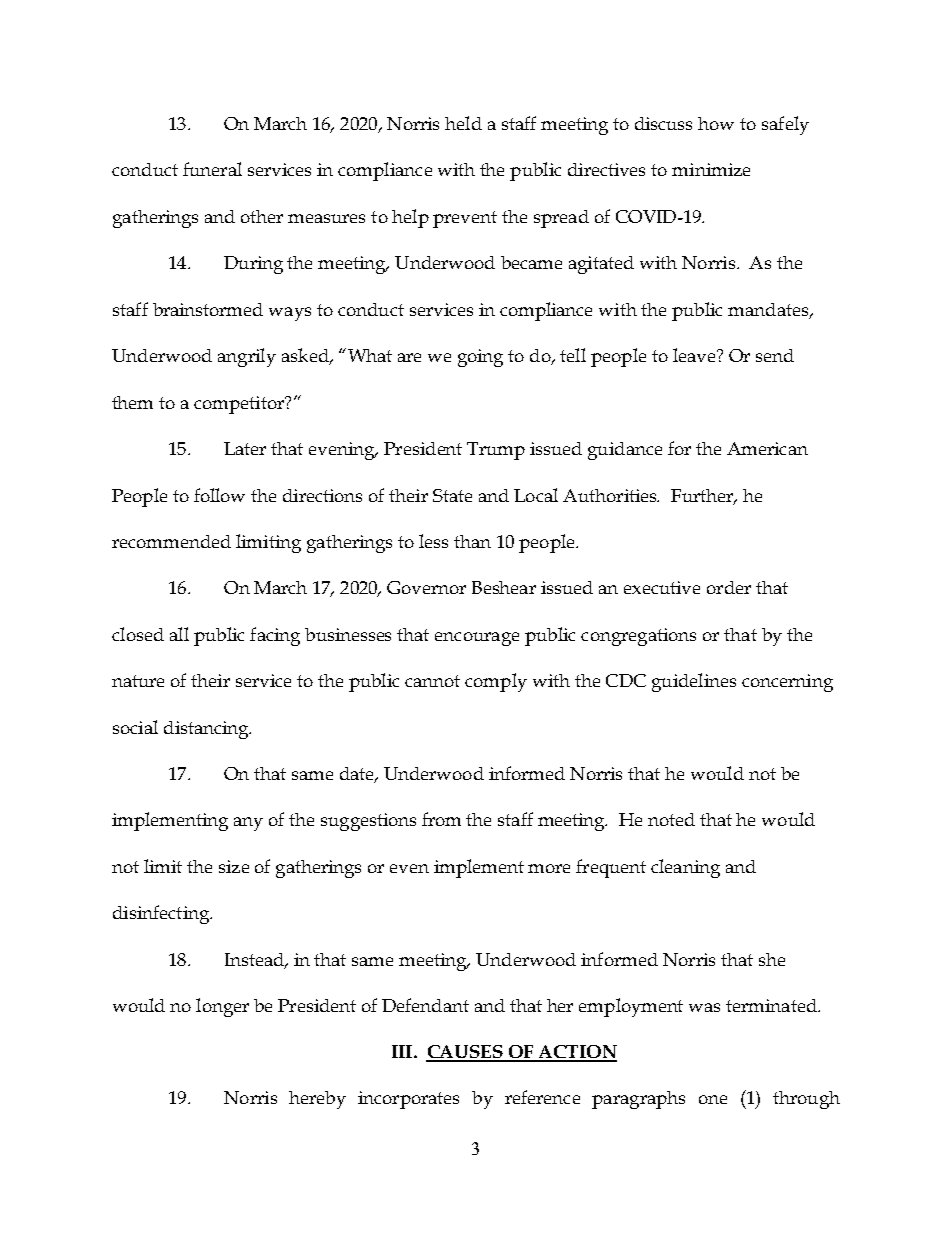 The height and width of the screenshot is (1233, 952). What do you see at coordinates (729, 587) in the screenshot?
I see `order` at bounding box center [729, 587].
